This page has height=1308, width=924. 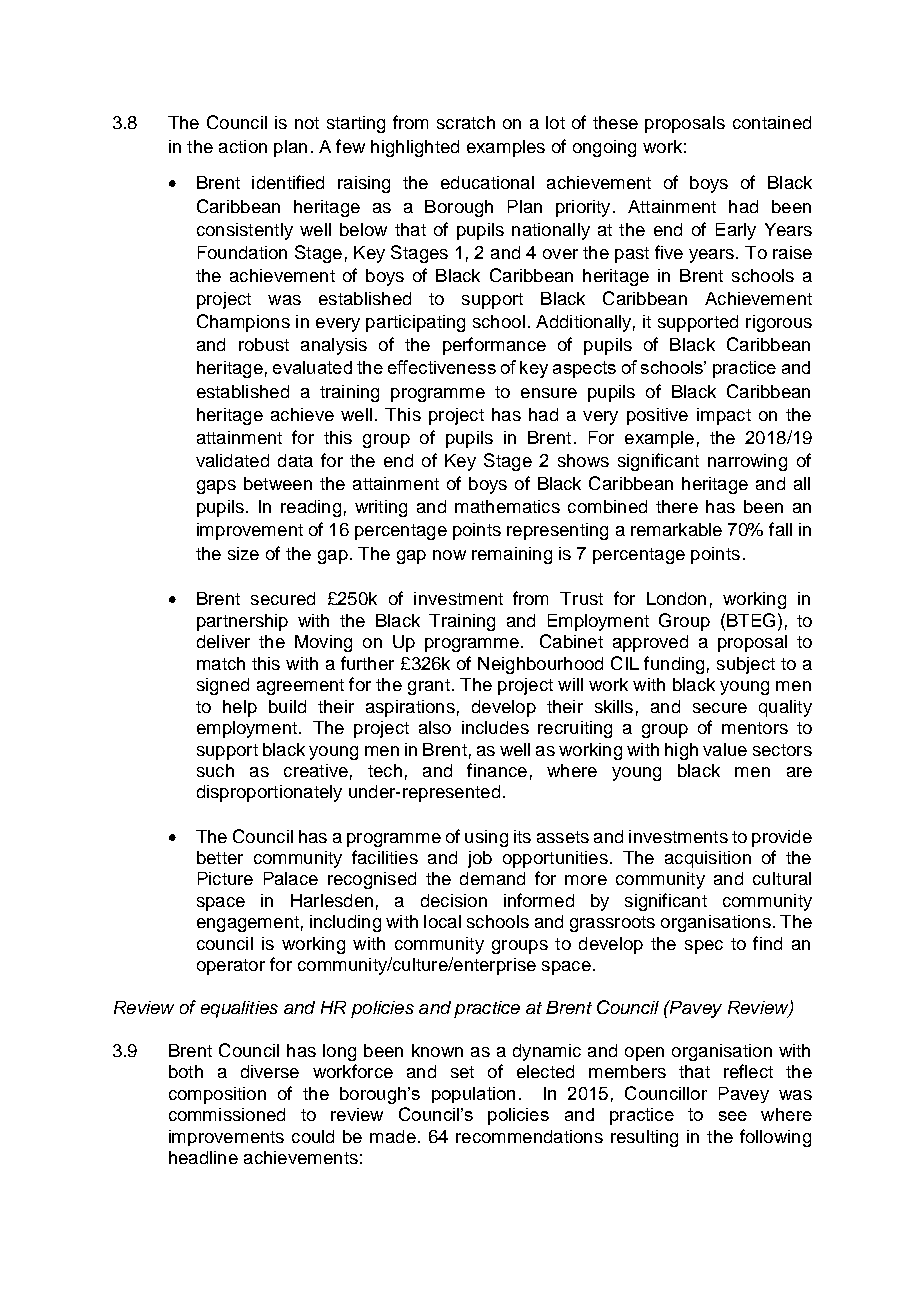 What do you see at coordinates (264, 344) in the page?
I see `robust` at bounding box center [264, 344].
